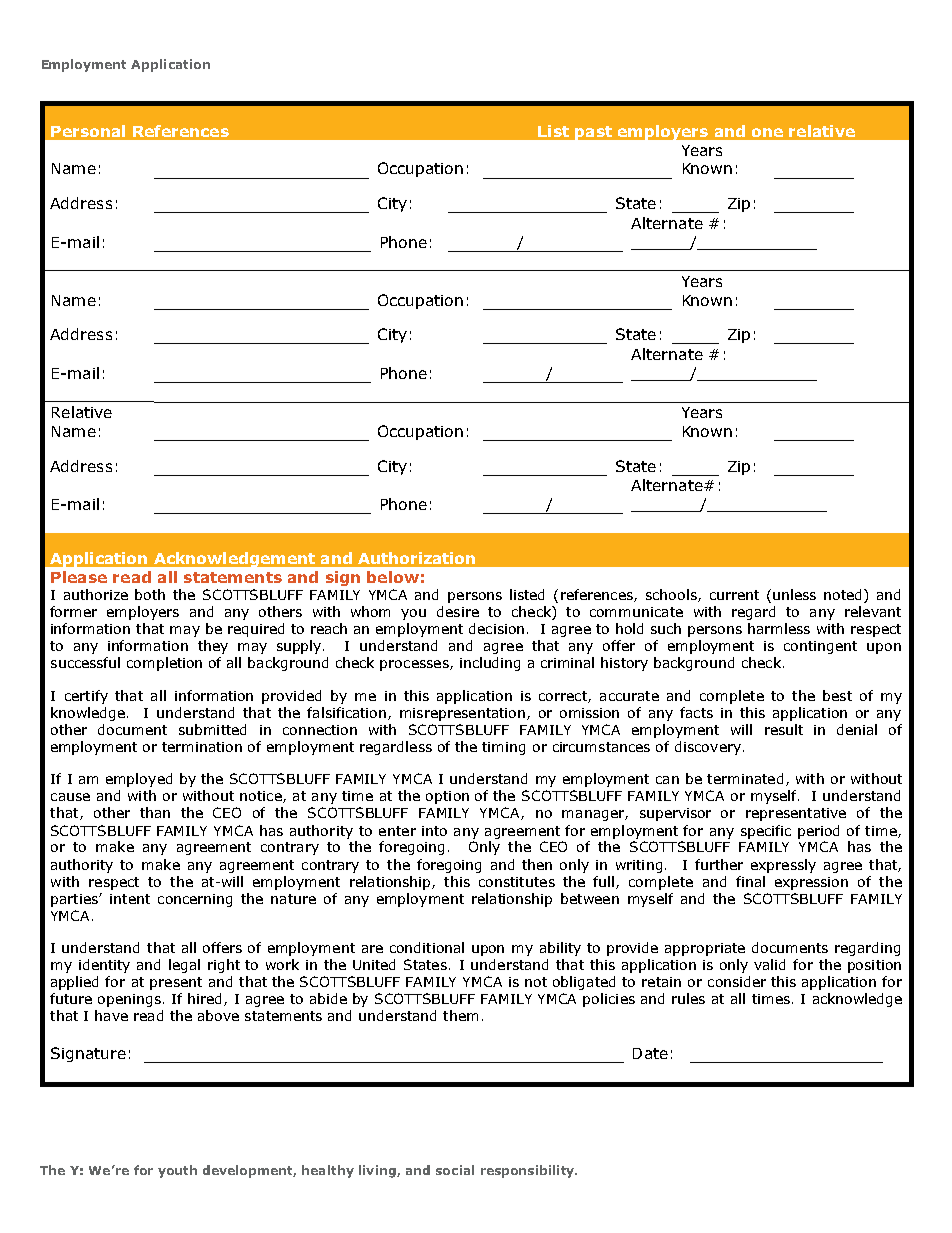 This image has height=1233, width=952. Describe the element at coordinates (490, 664) in the image. I see `including` at that location.
